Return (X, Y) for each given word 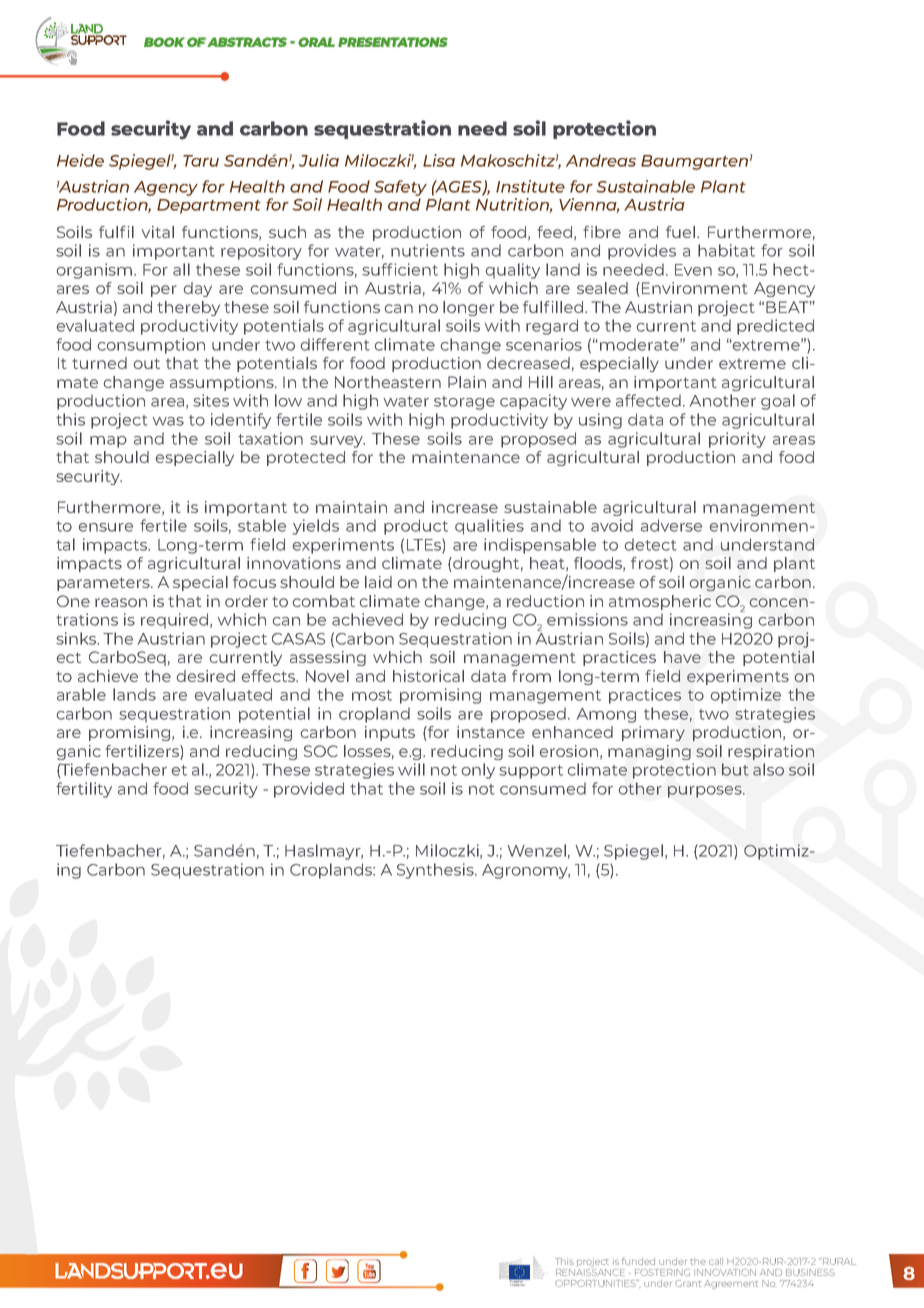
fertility (84, 790)
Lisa (439, 160)
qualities (489, 527)
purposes (706, 792)
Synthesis (436, 871)
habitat (726, 250)
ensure (106, 527)
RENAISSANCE (590, 1271)
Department (209, 206)
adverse (671, 525)
